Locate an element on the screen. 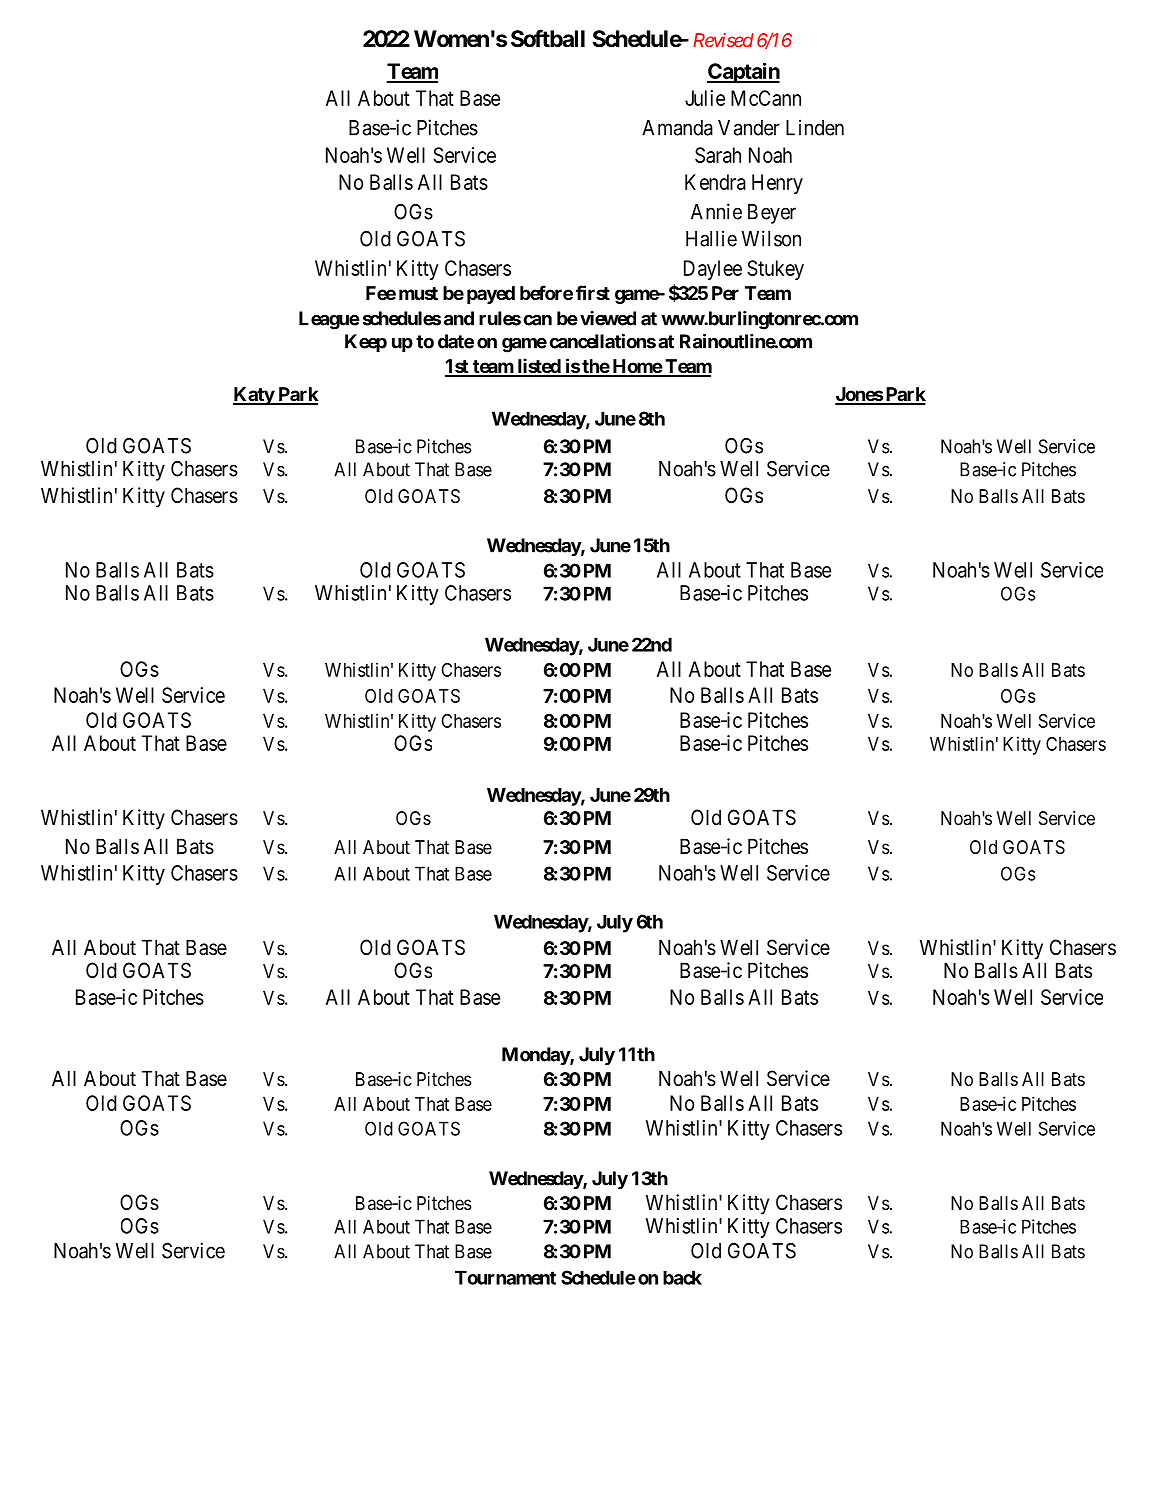 The width and height of the screenshot is (1161, 1502). listed is located at coordinates (538, 367).
